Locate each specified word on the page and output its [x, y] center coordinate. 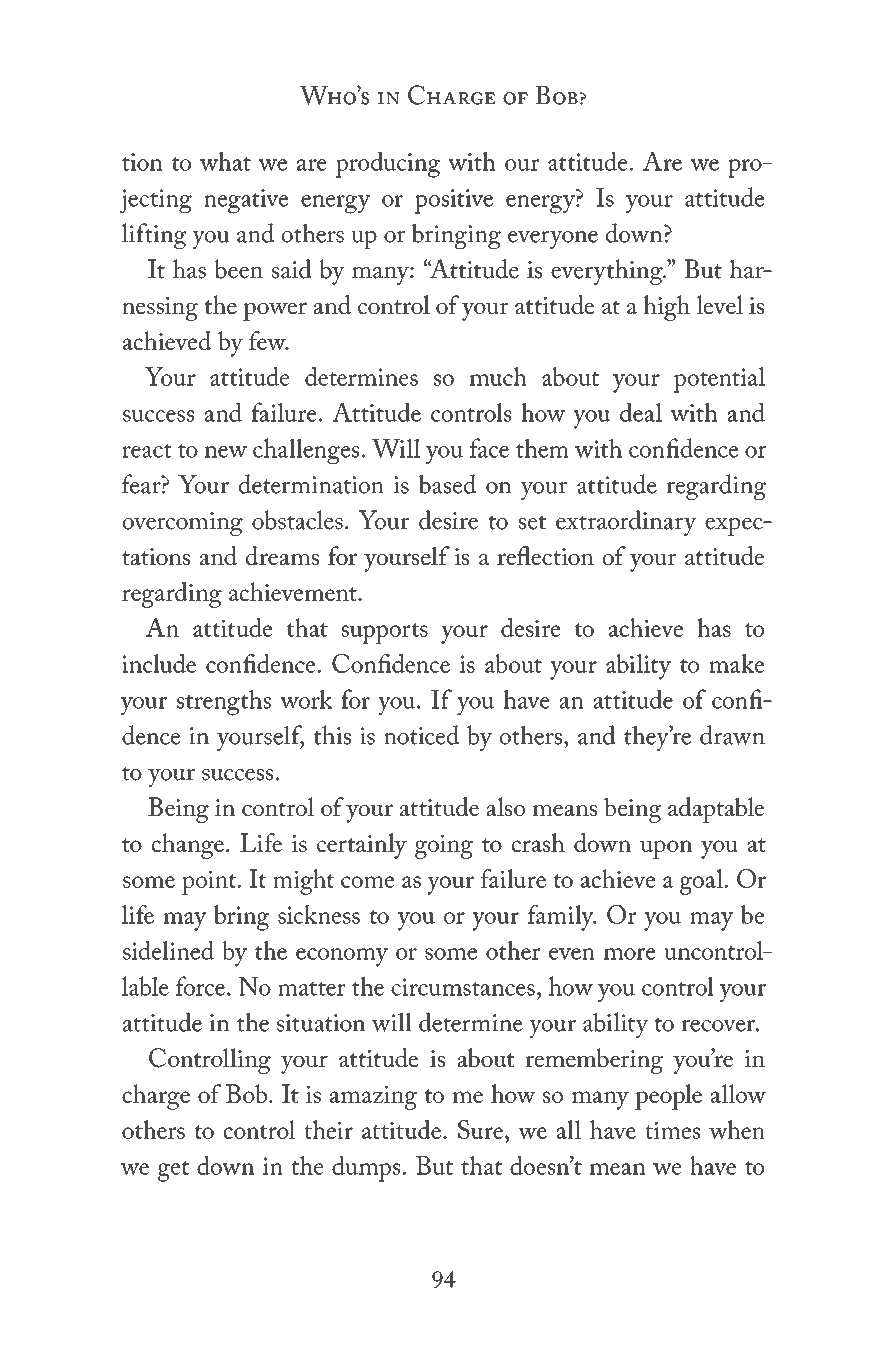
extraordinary [626, 523]
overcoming [183, 524]
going [444, 847]
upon [666, 849]
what [225, 161]
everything [608, 272]
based [447, 484]
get [173, 1171]
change [188, 846]
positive [454, 201]
